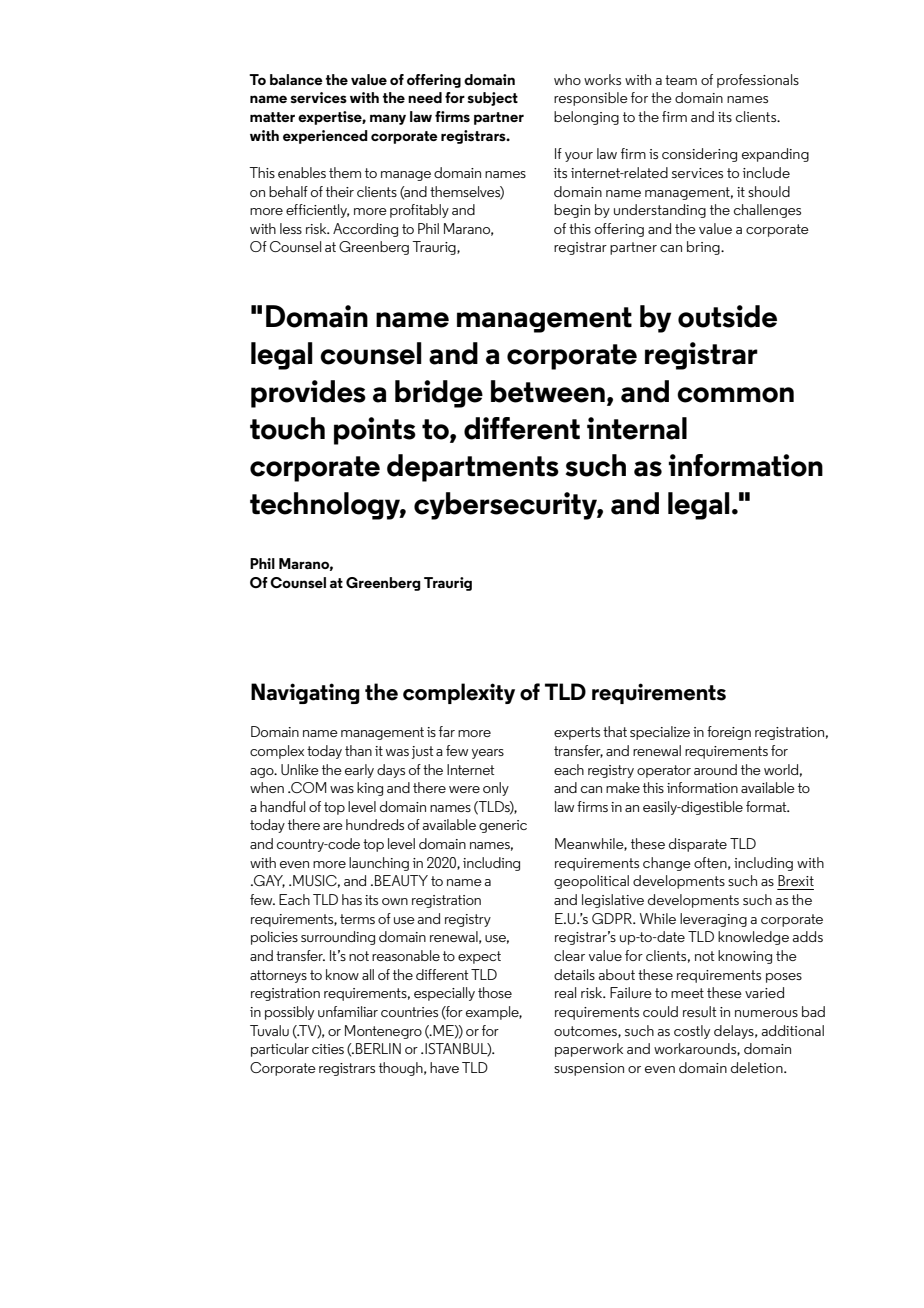 The height and width of the document is (1308, 924). Describe the element at coordinates (358, 750) in the document. I see `than` at that location.
